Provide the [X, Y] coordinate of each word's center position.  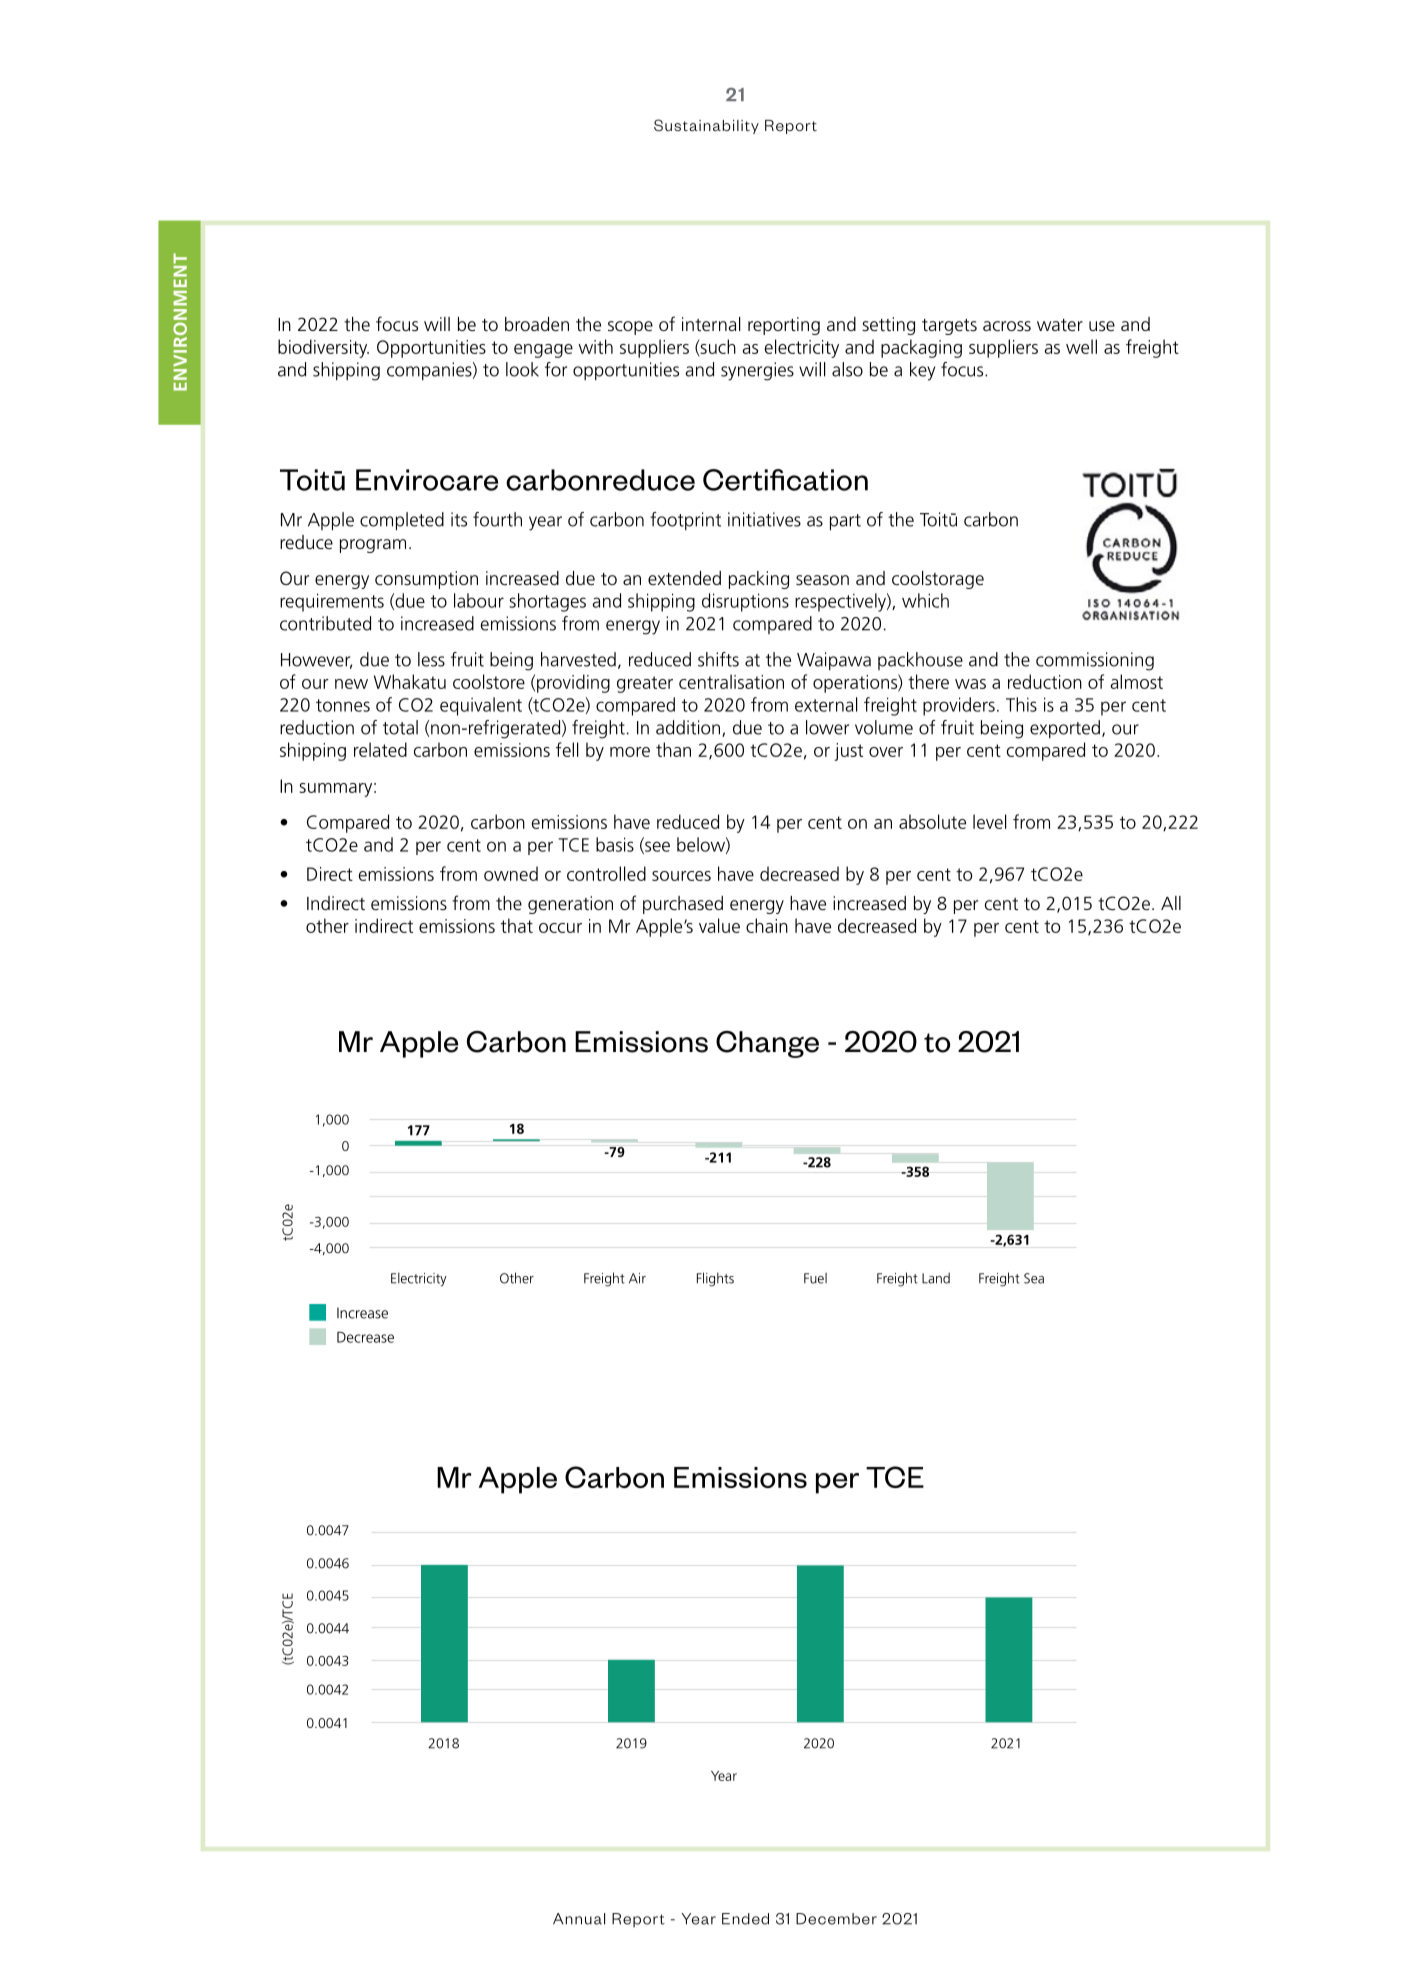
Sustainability [706, 126]
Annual [579, 1919]
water [1060, 325]
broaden [537, 324]
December [836, 1919]
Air [637, 1278]
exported [1065, 729]
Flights [715, 1279]
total [400, 727]
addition [689, 728]
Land [936, 1278]
